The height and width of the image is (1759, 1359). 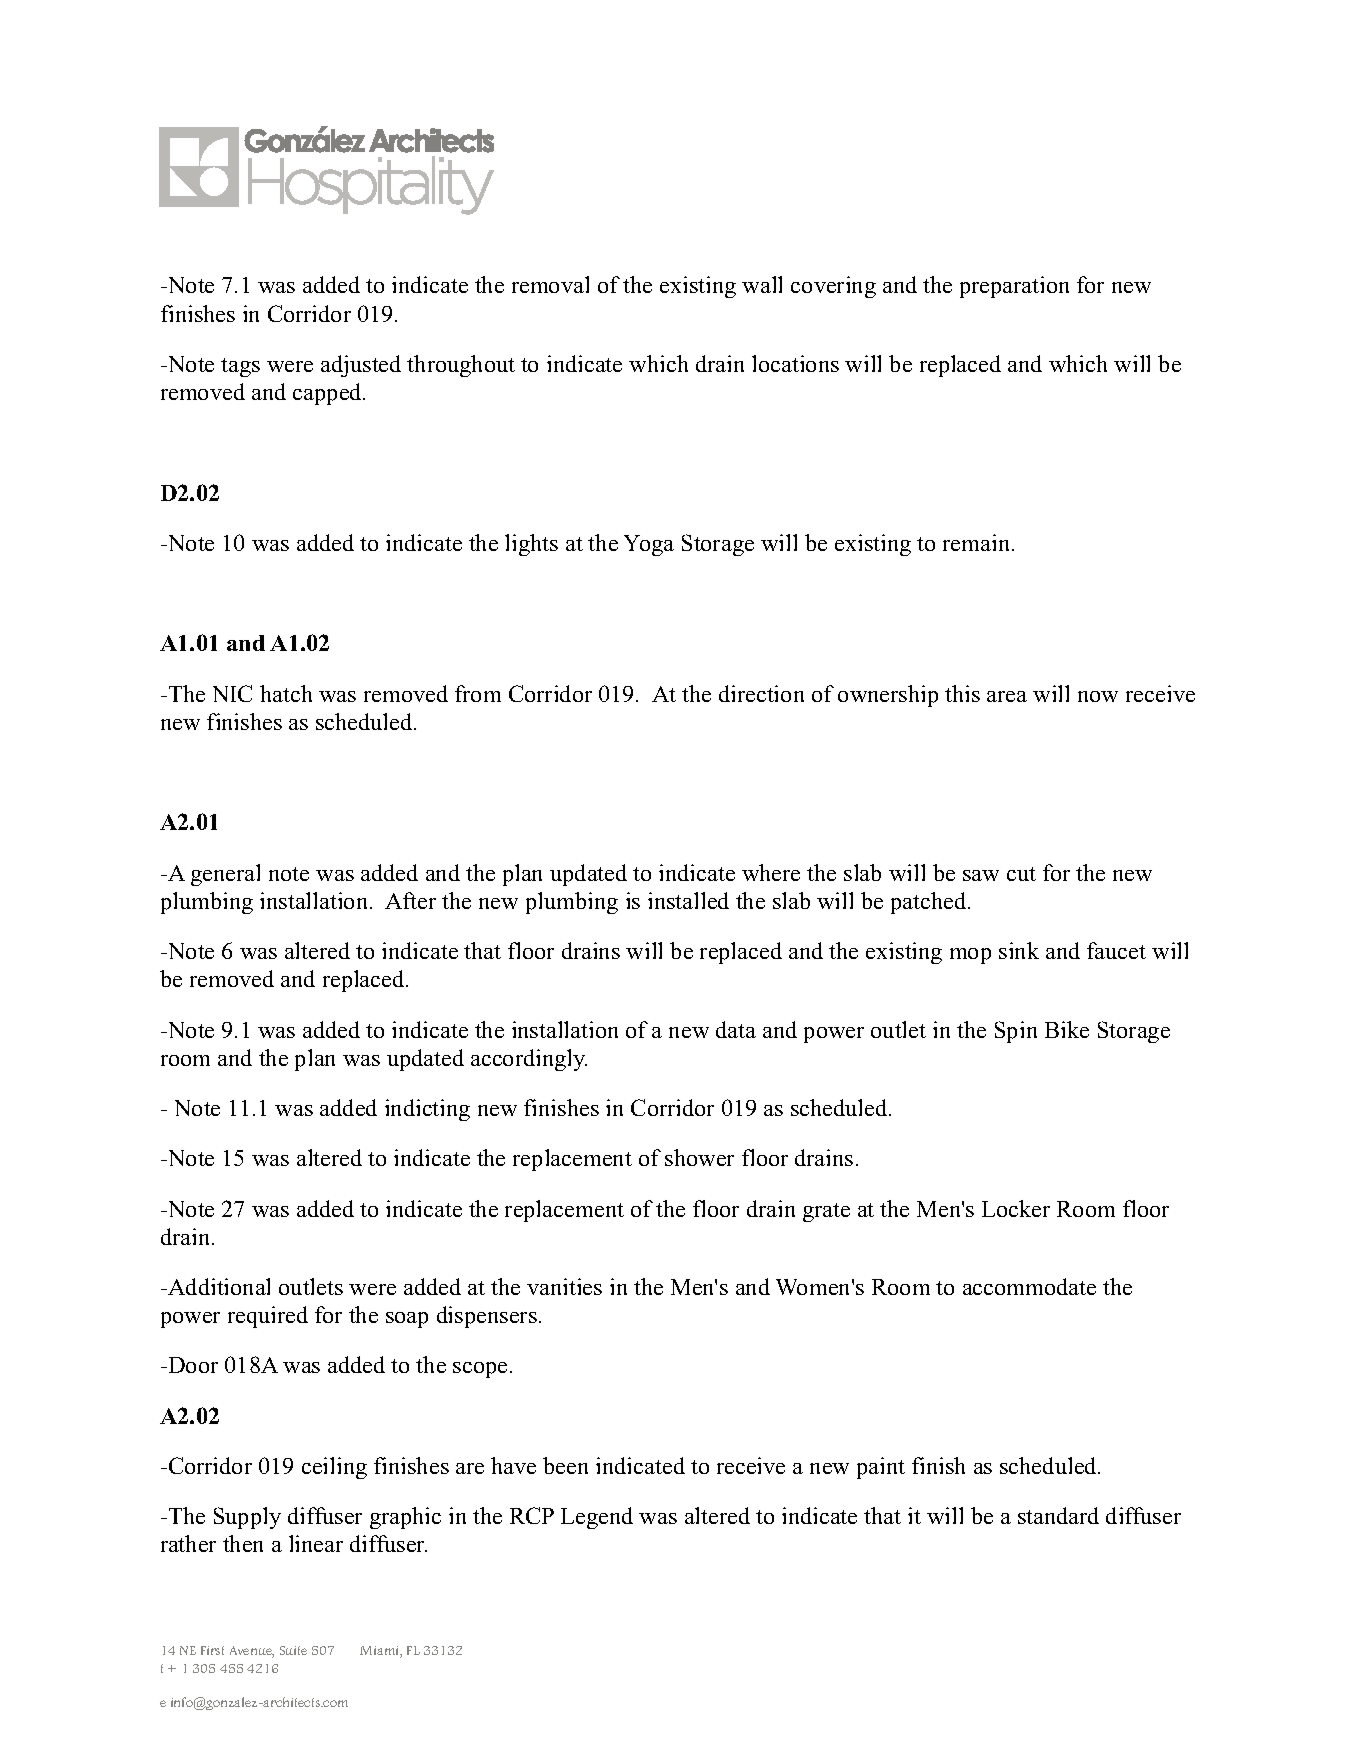 I want to click on hatch, so click(x=286, y=693).
